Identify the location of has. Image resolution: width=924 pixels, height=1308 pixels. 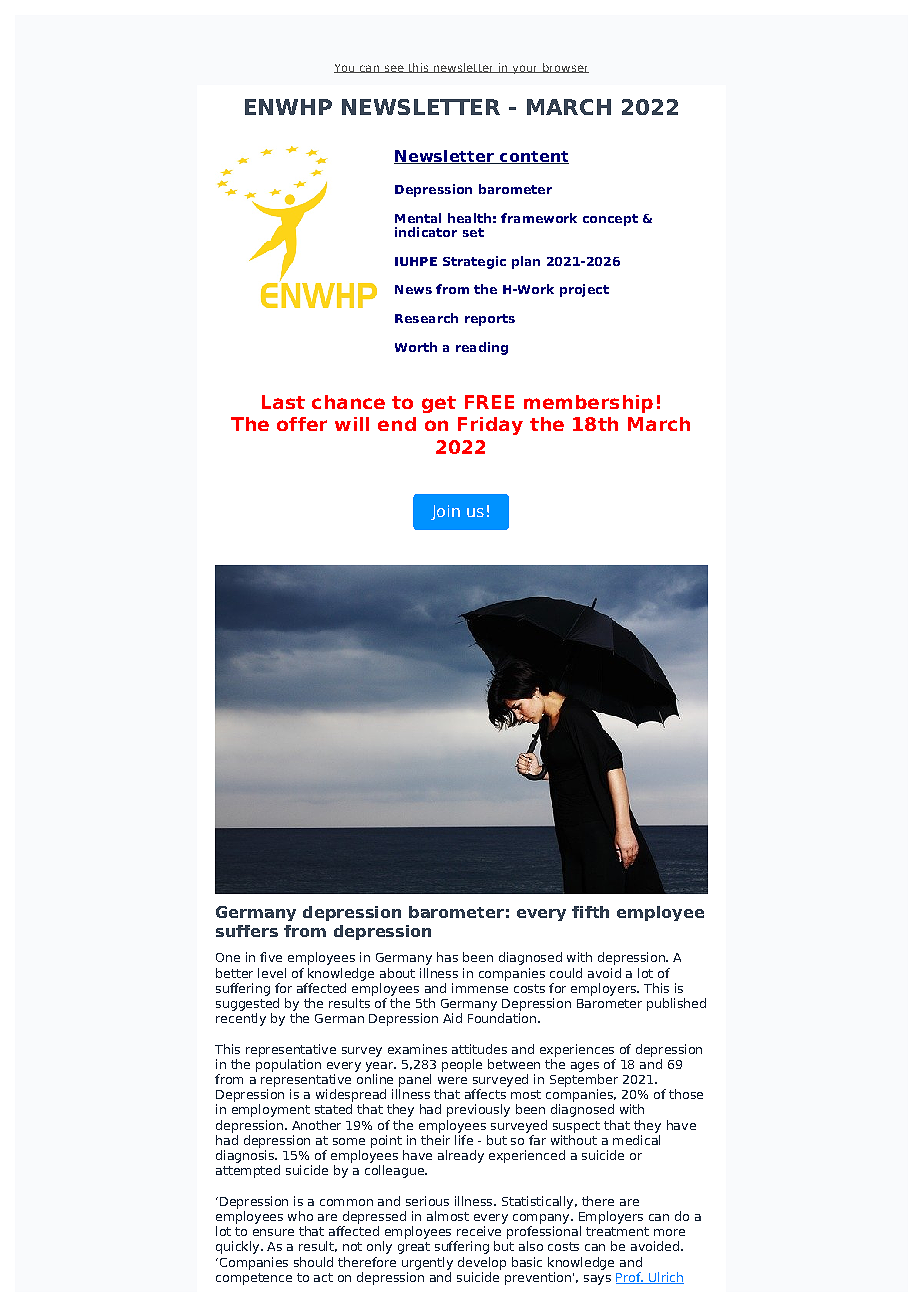
(447, 957).
